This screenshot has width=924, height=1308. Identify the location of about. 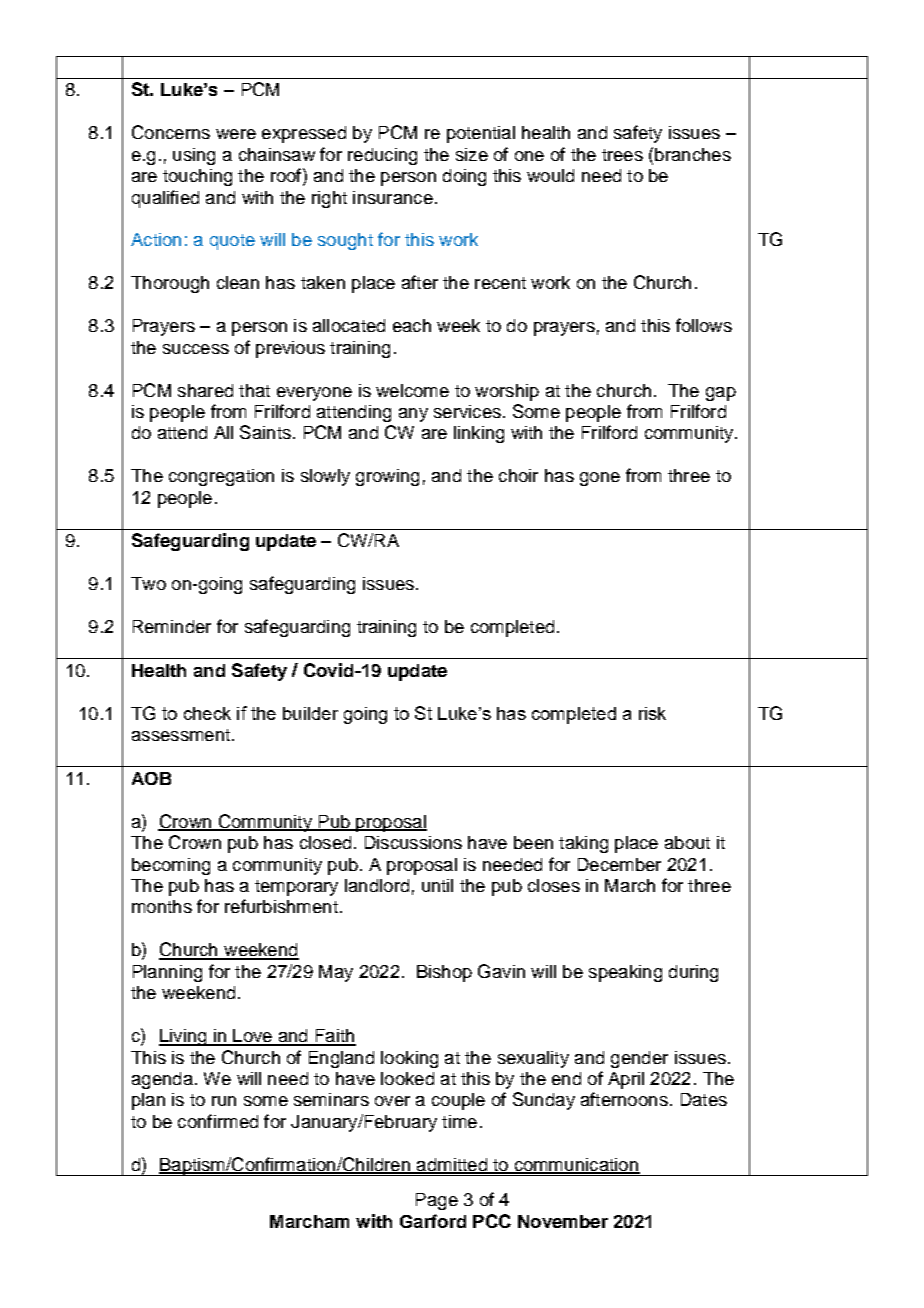
(687, 842).
